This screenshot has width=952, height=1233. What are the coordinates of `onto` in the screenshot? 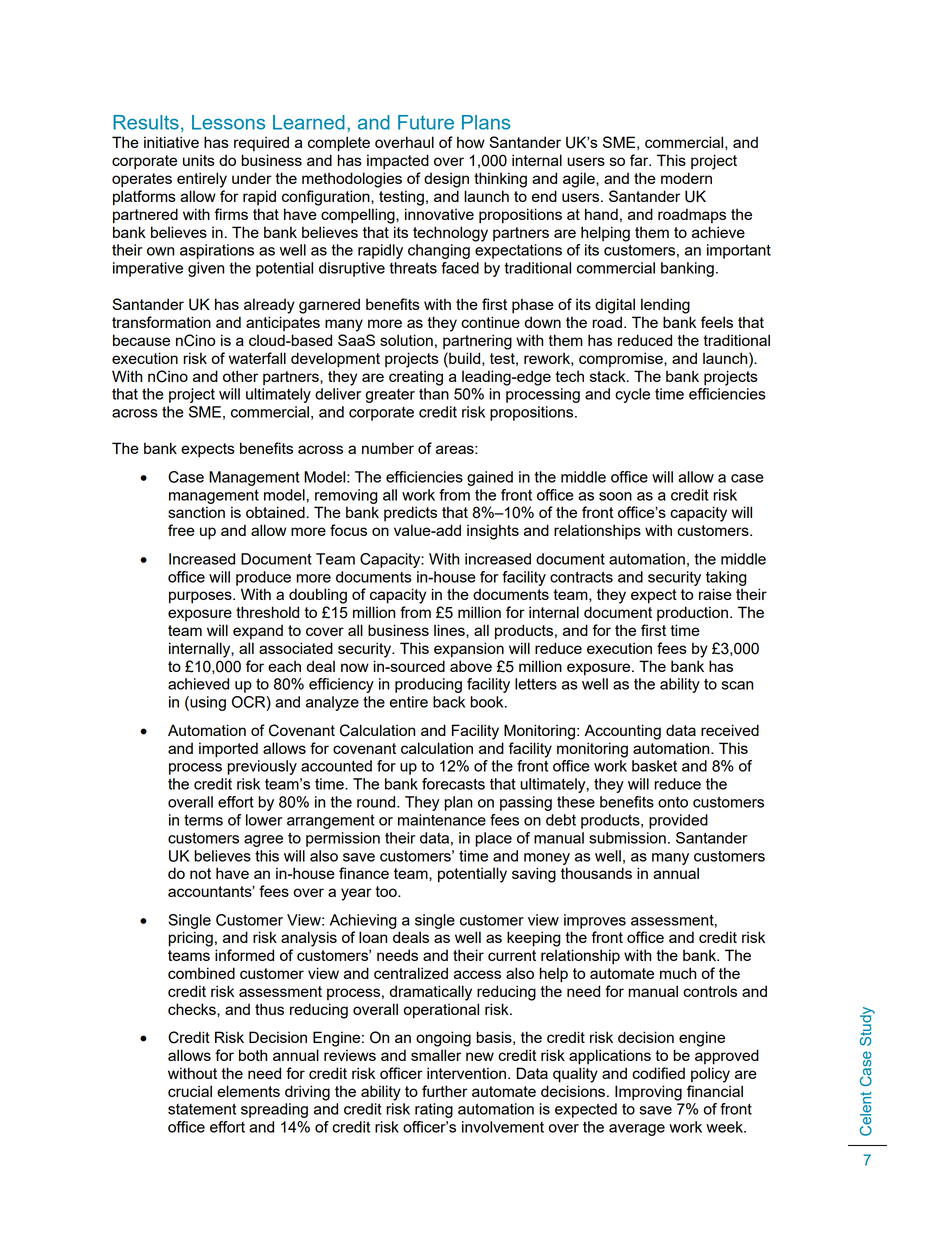 It's located at (673, 802).
